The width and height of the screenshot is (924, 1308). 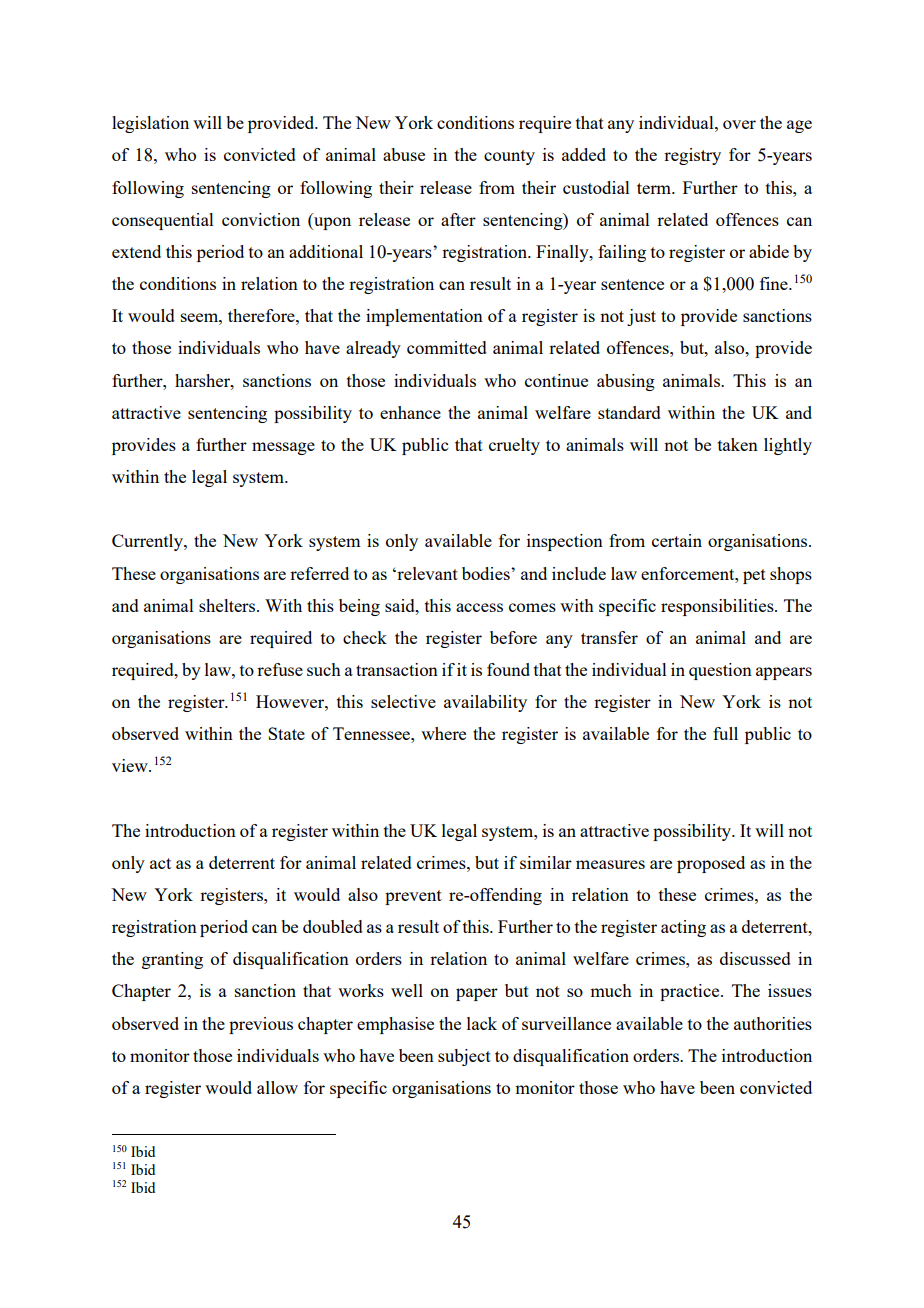 What do you see at coordinates (203, 380) in the screenshot?
I see `harsher` at bounding box center [203, 380].
